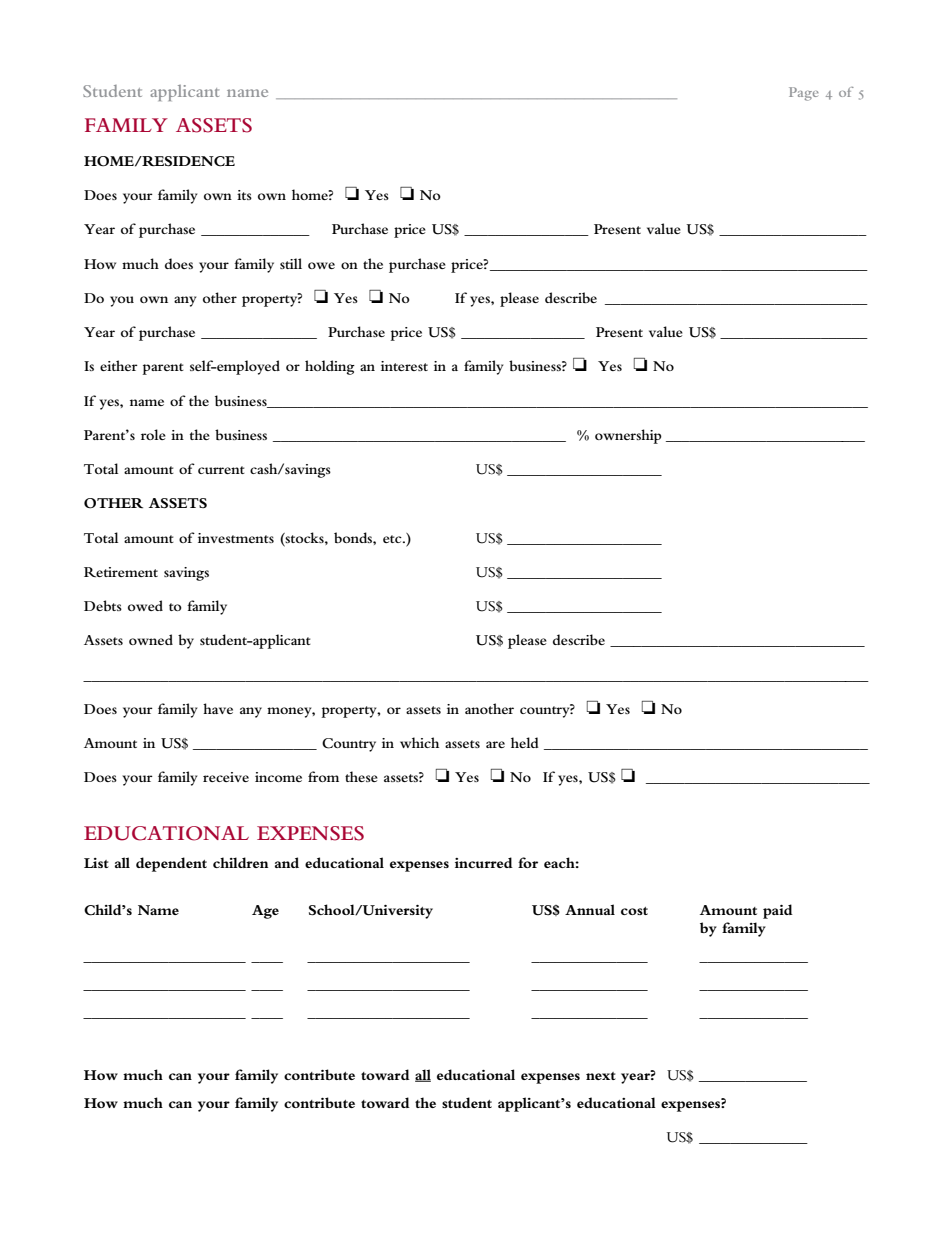  I want to click on paid, so click(778, 911).
